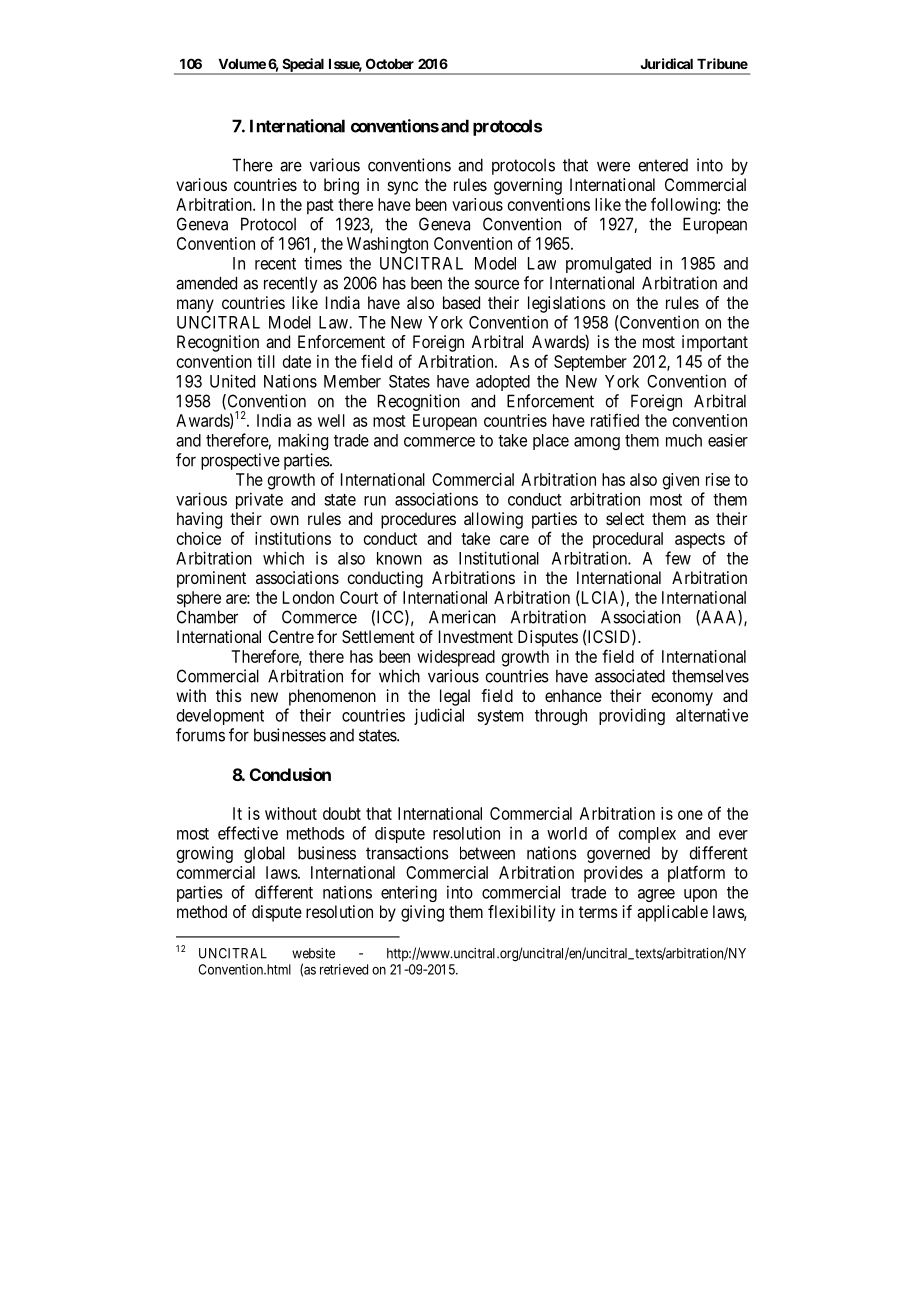 The image size is (924, 1308). I want to click on Volume, so click(242, 64).
